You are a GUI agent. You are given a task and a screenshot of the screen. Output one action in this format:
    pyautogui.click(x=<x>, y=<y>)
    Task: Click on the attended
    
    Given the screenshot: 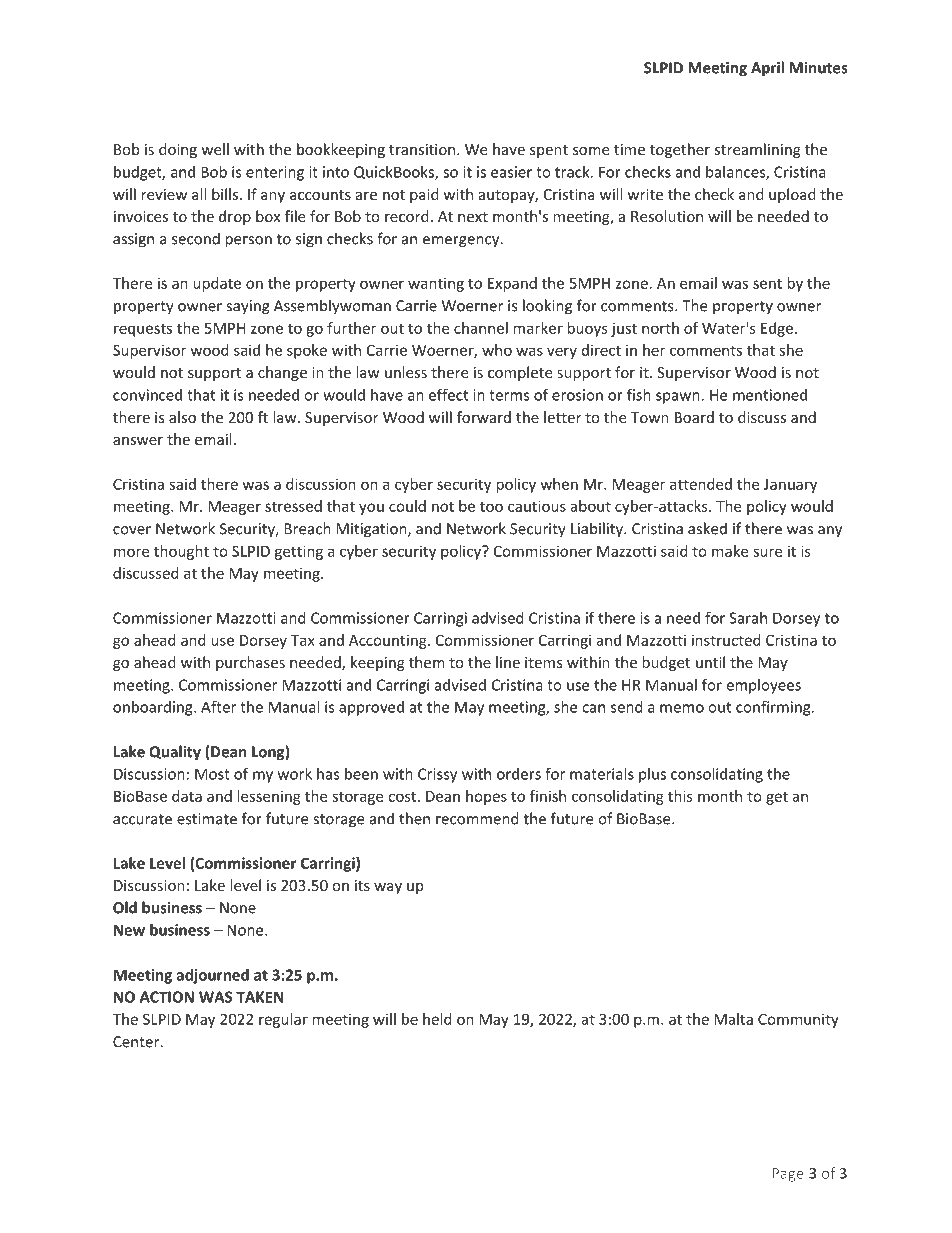 What is the action you would take?
    pyautogui.click(x=701, y=484)
